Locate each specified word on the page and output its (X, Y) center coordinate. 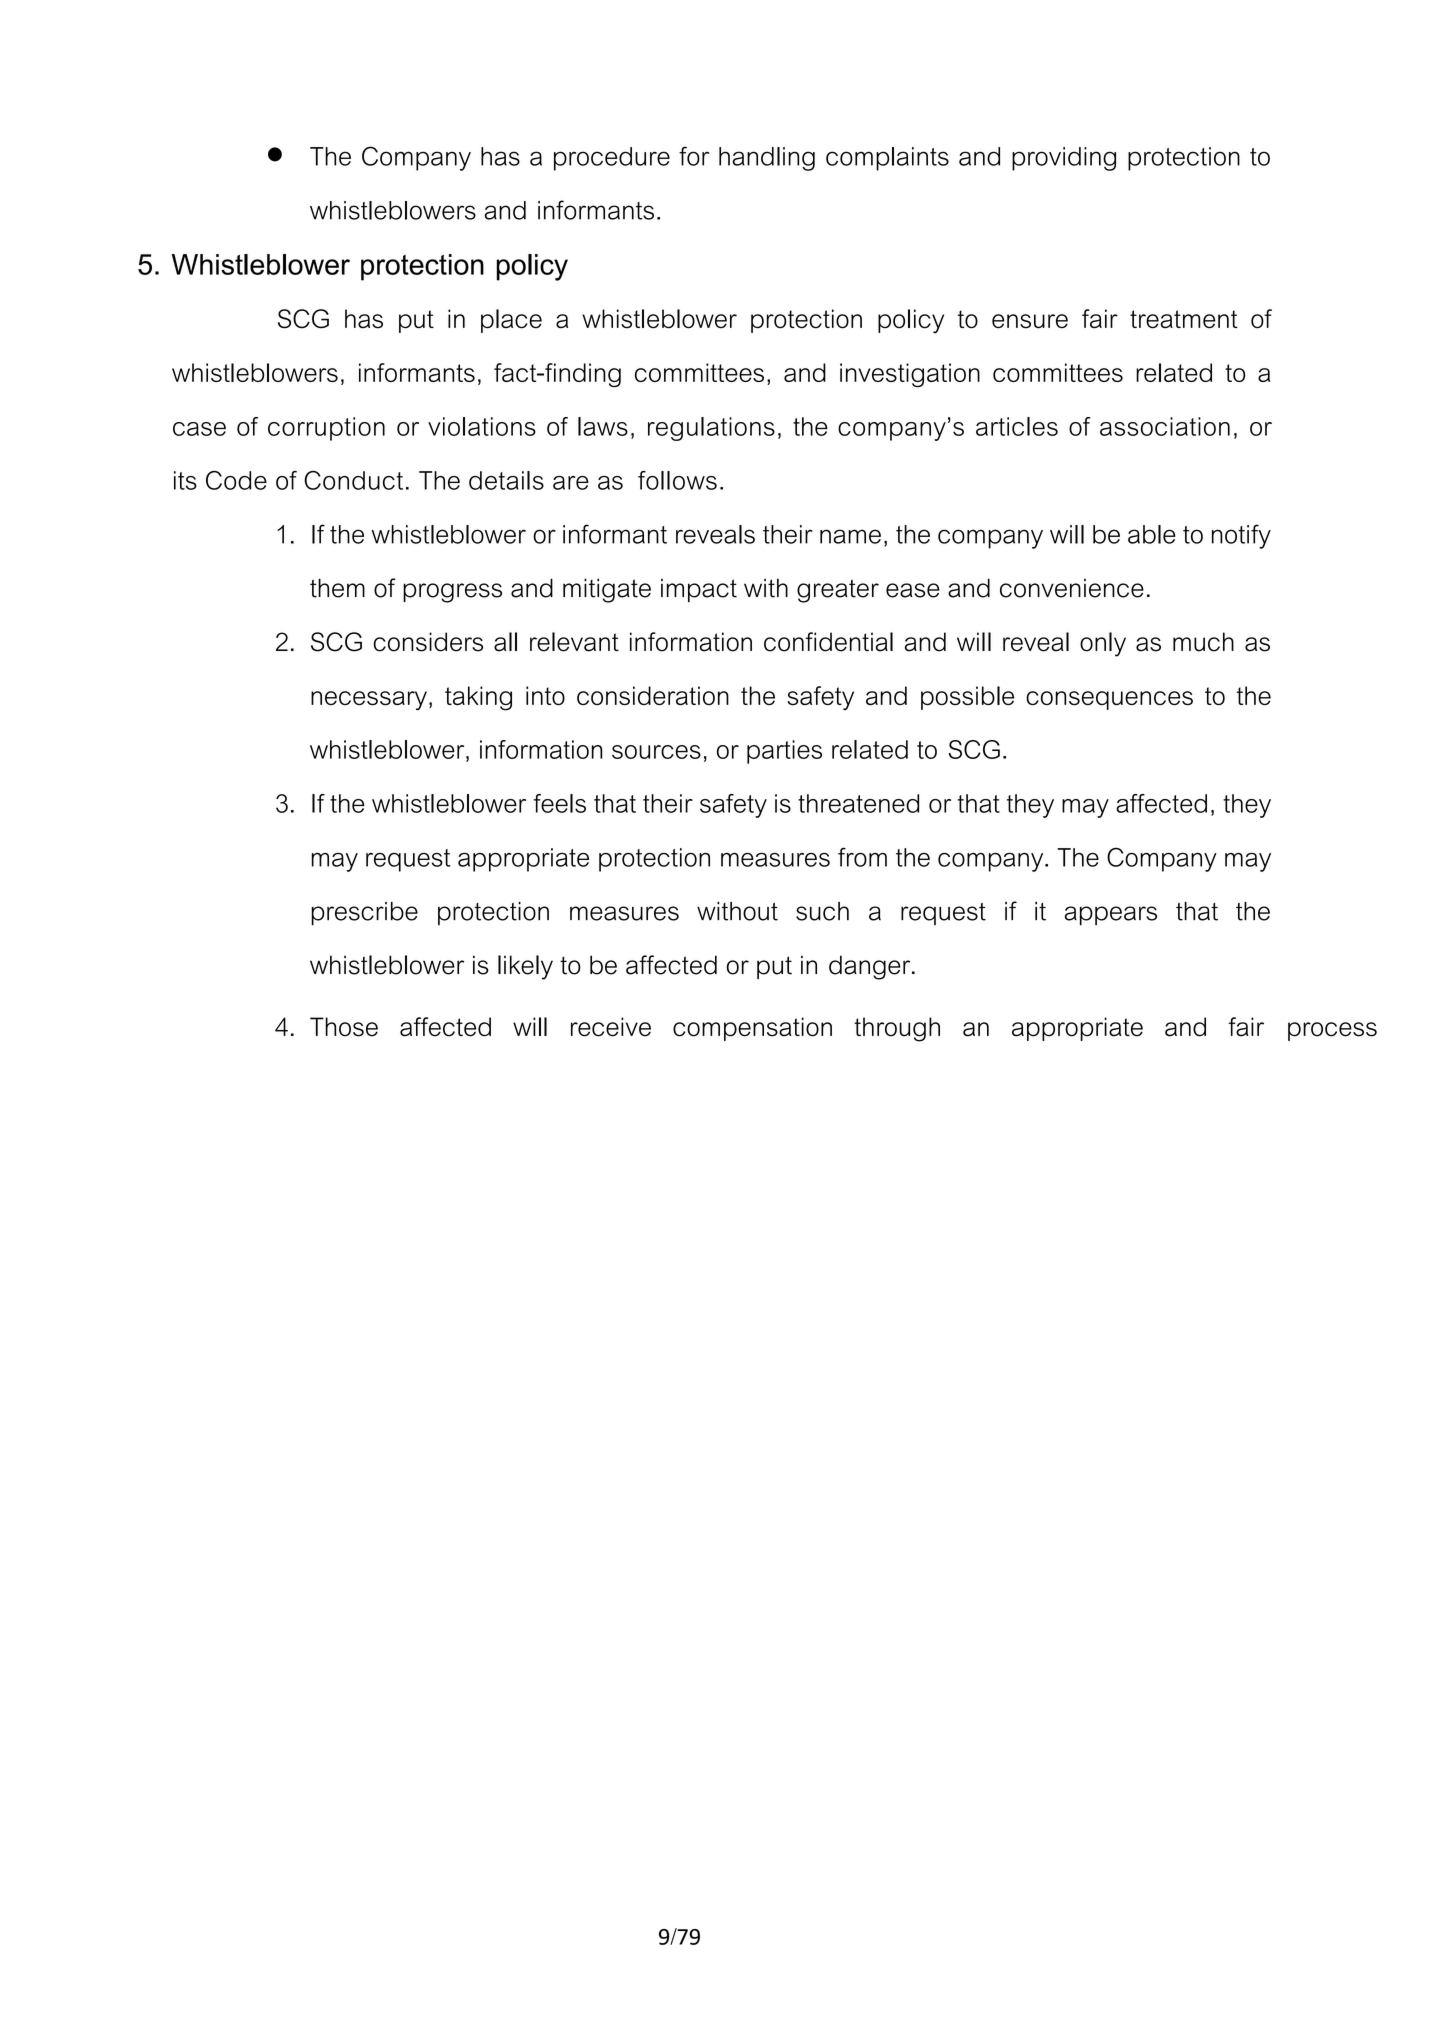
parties (784, 752)
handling (767, 159)
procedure (612, 159)
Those (344, 1027)
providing (1064, 159)
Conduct (353, 480)
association (1165, 426)
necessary (369, 701)
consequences (1109, 700)
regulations (711, 429)
